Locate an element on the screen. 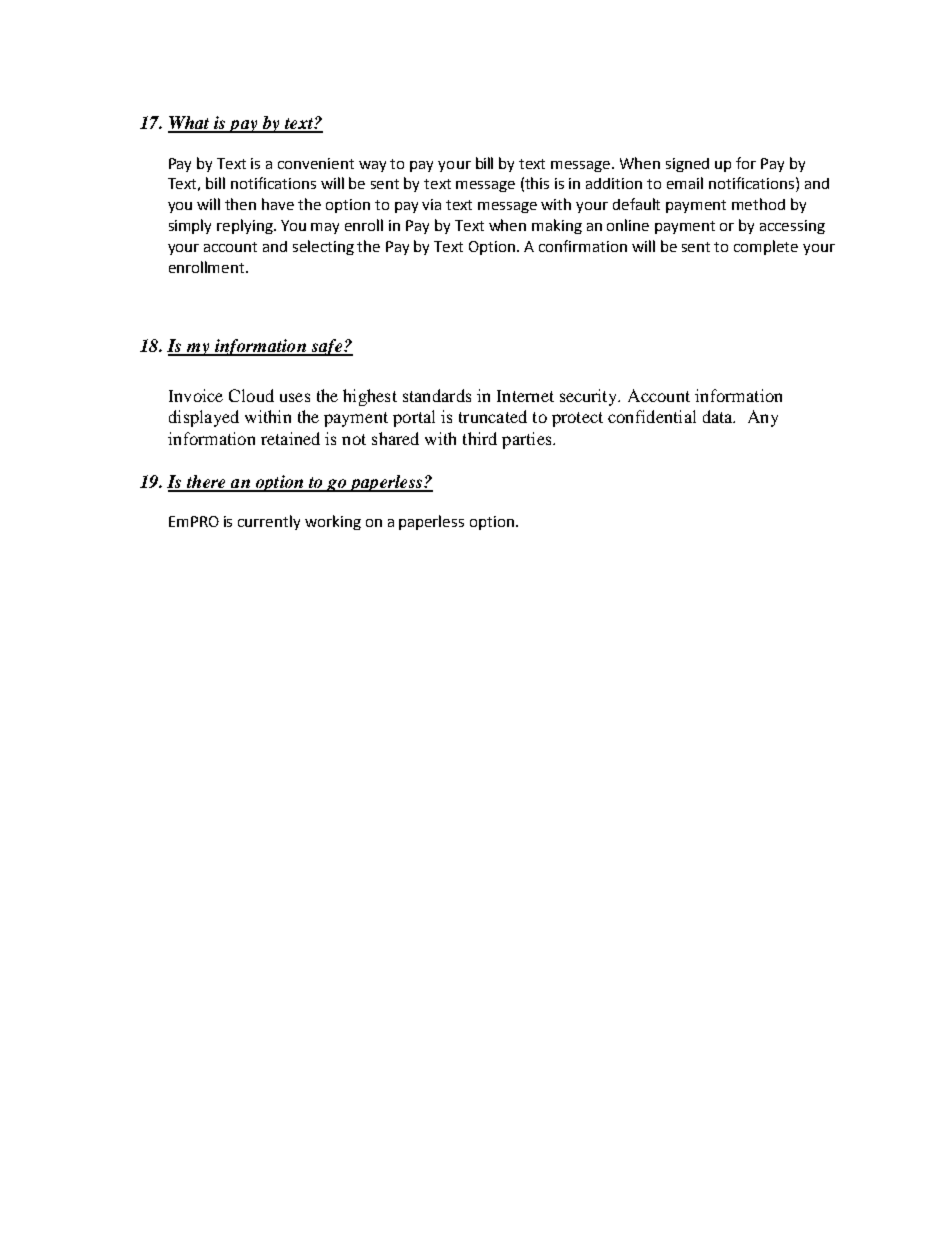 This screenshot has height=1233, width=952. working is located at coordinates (333, 522).
